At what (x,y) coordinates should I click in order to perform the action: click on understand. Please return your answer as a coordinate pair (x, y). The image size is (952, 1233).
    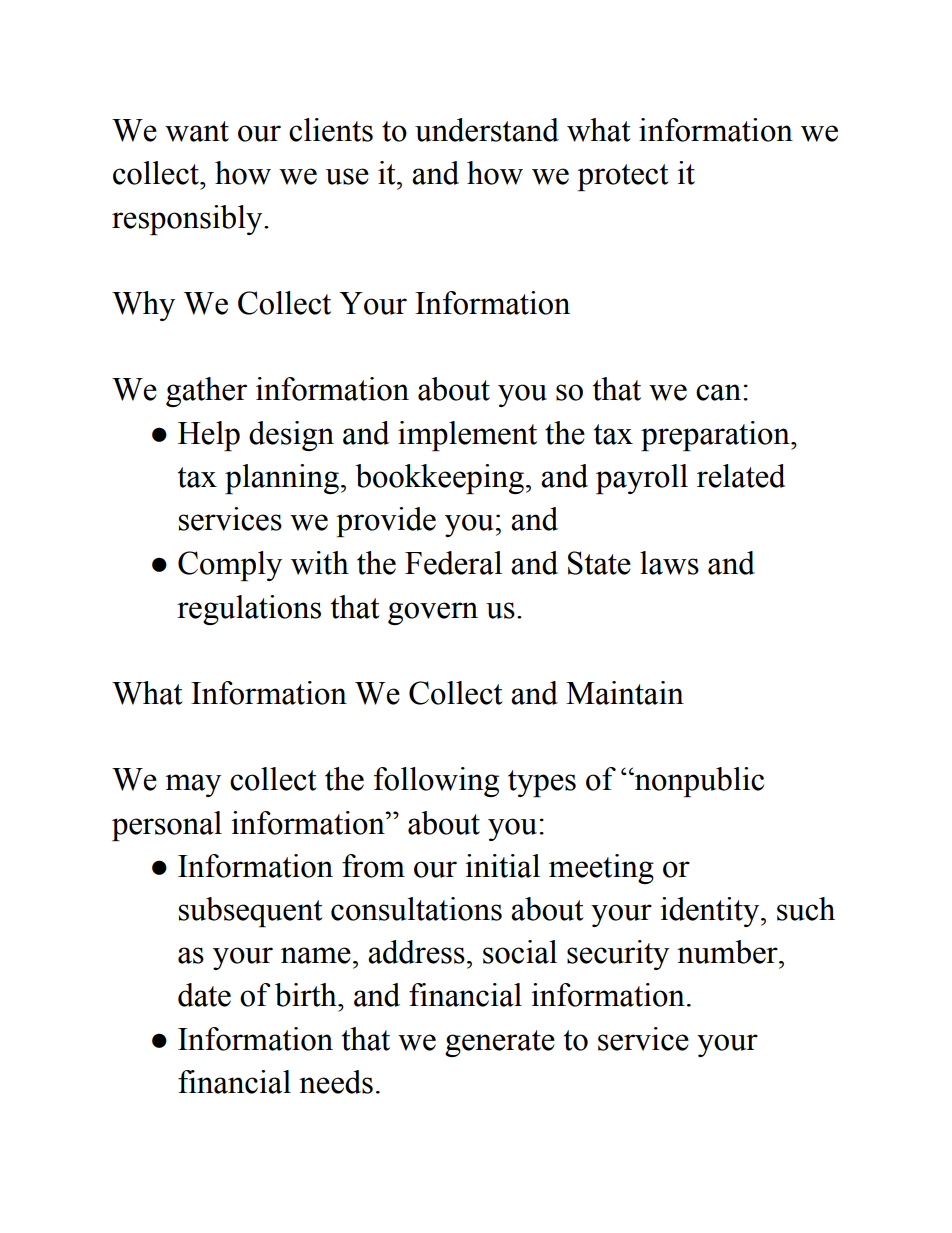
    Looking at the image, I should click on (487, 130).
